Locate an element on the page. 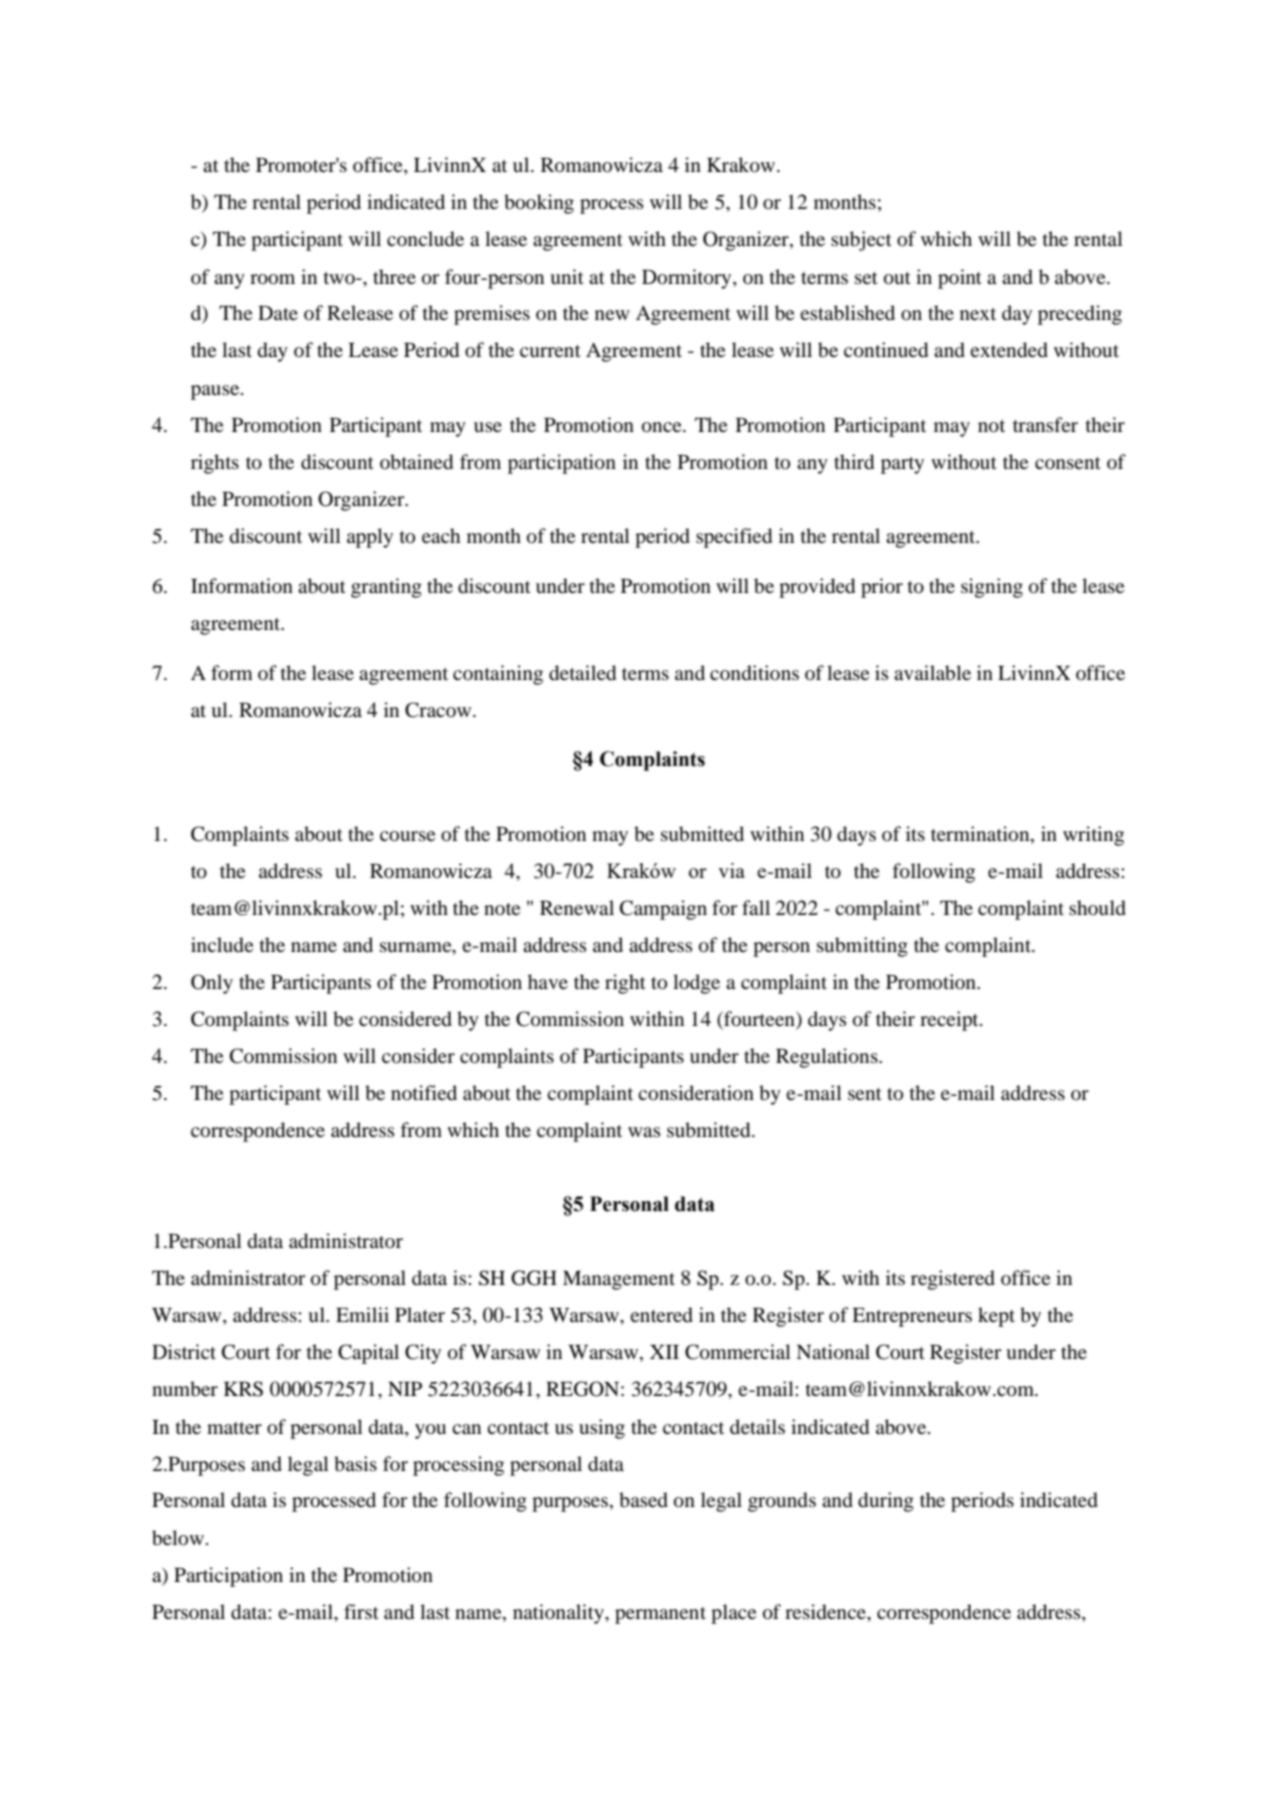 This document has height=1808, width=1278. first is located at coordinates (361, 1611).
